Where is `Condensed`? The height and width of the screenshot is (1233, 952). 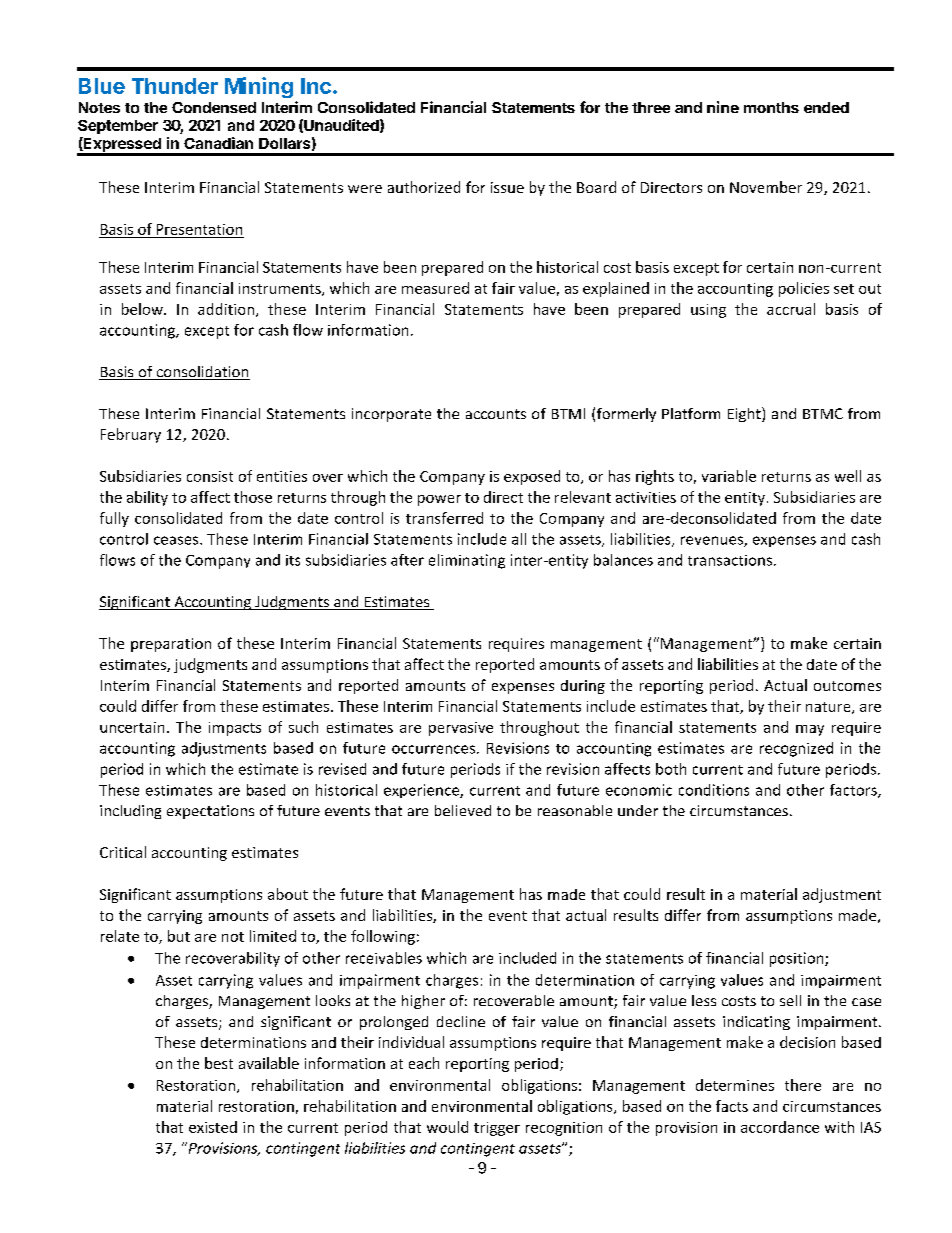 Condensed is located at coordinates (214, 107).
